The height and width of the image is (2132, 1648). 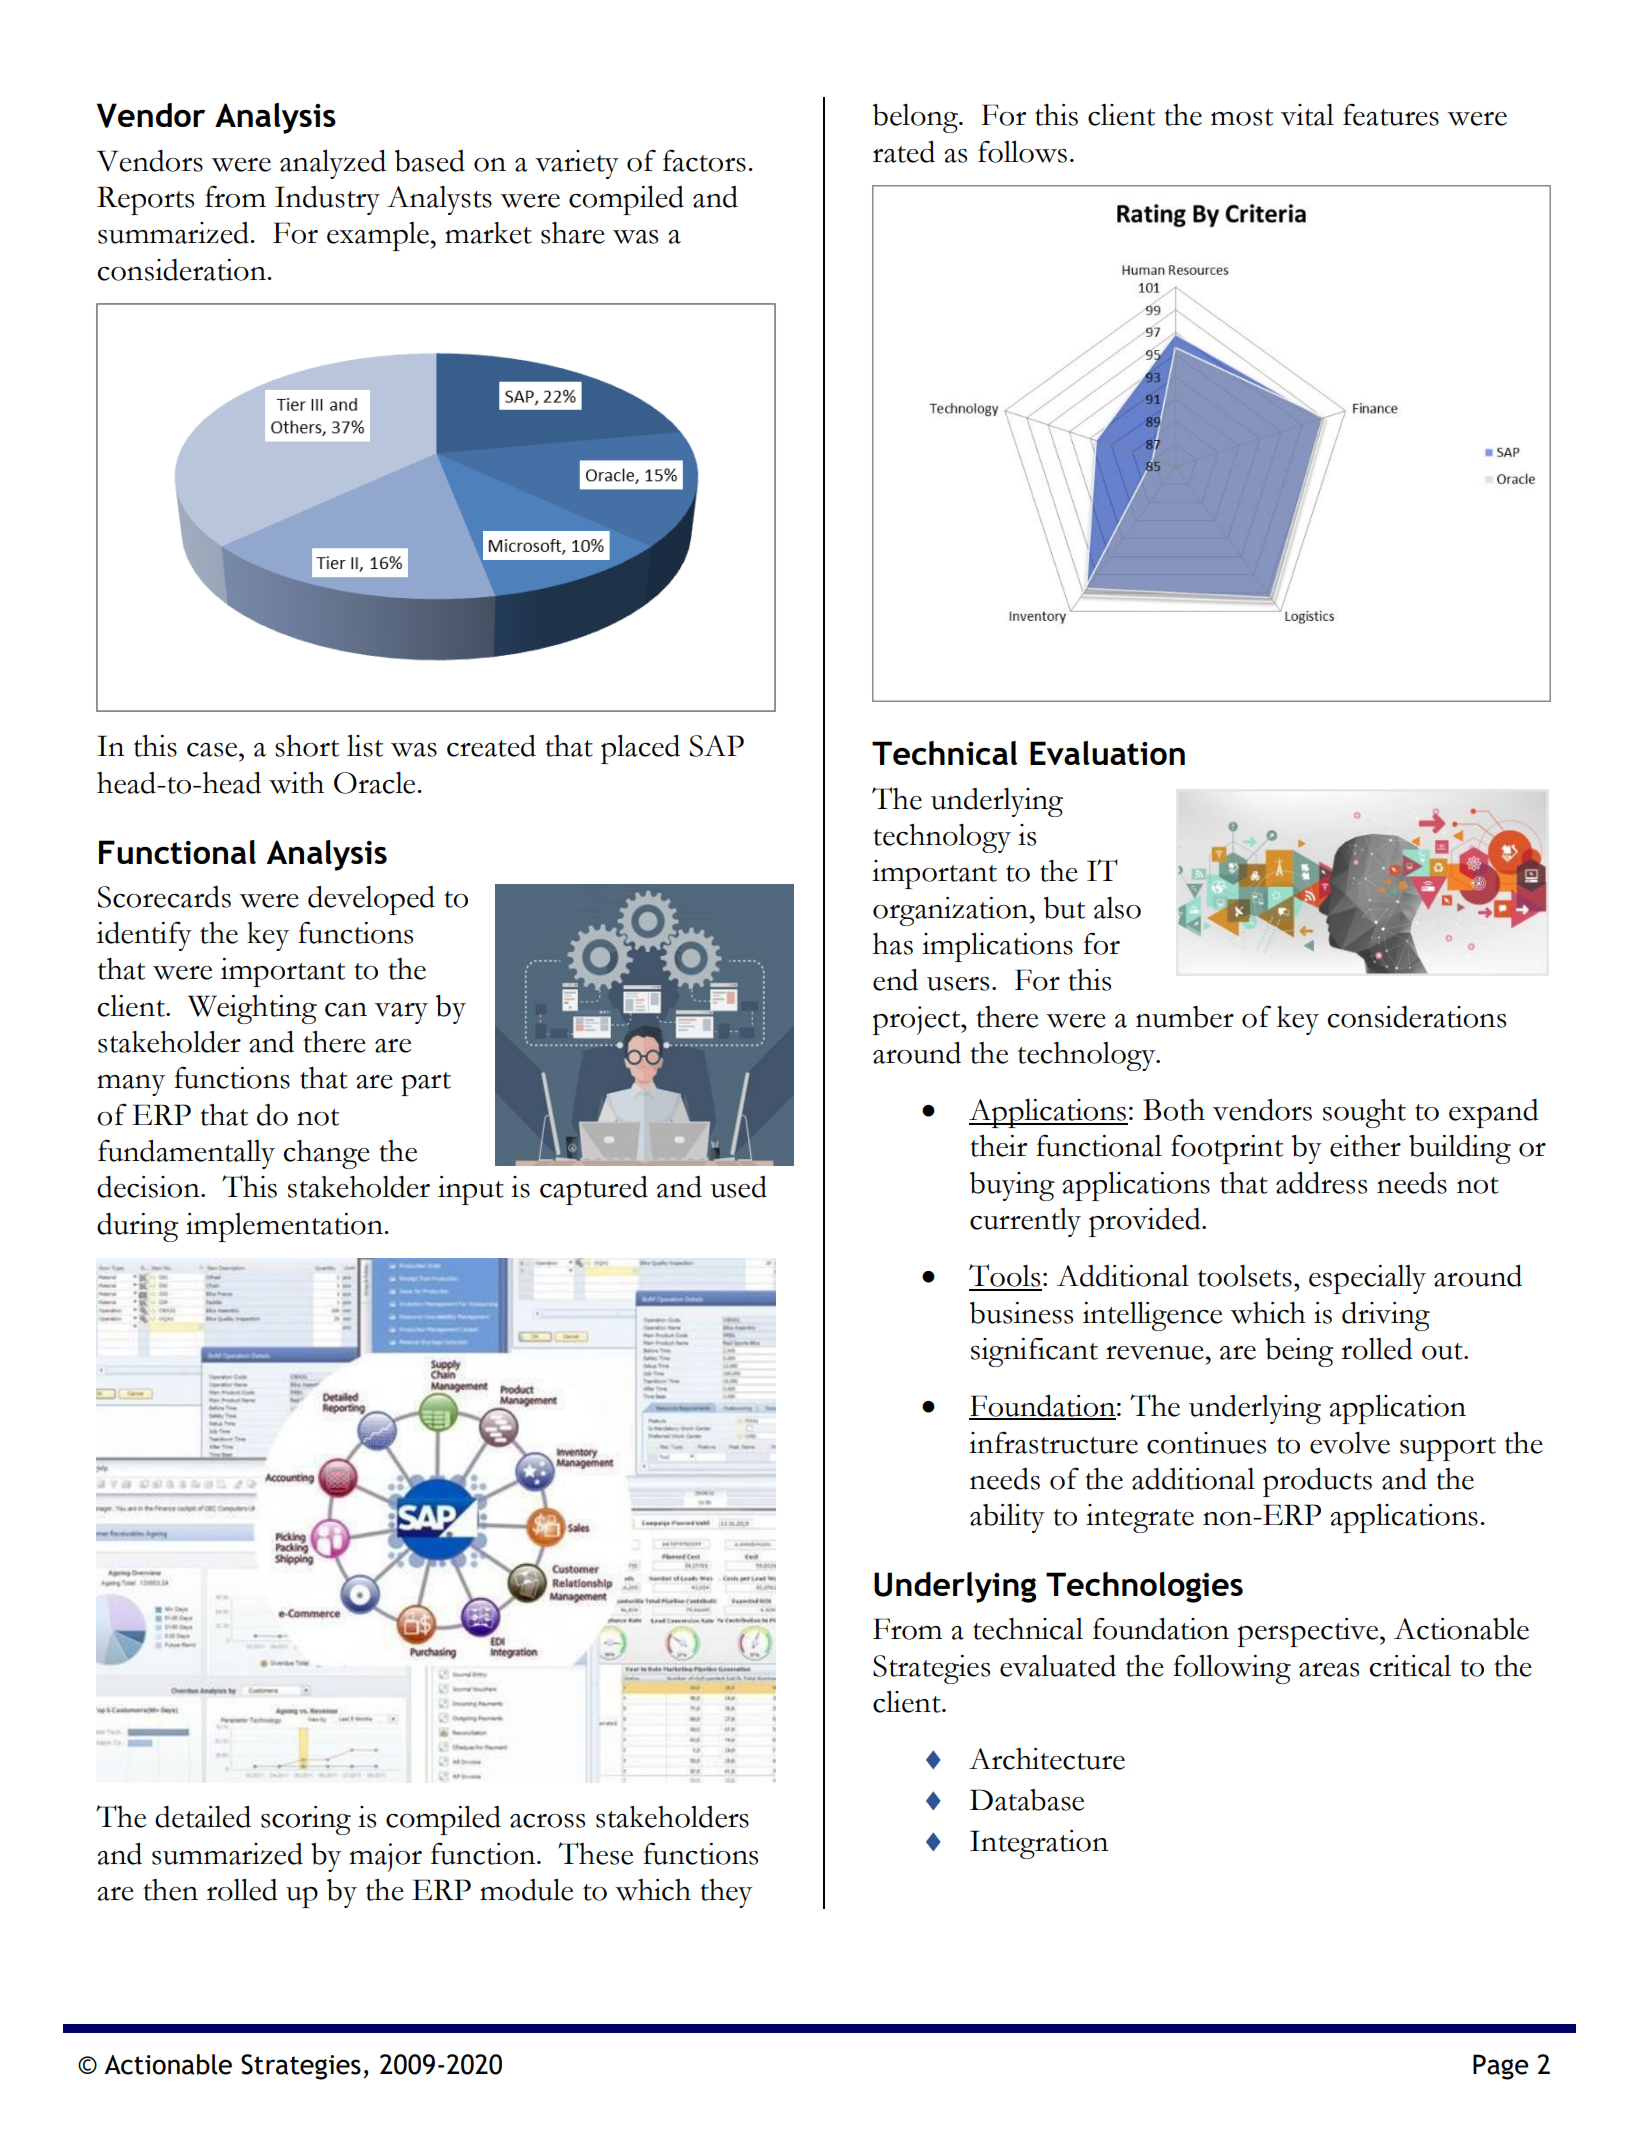 I want to click on rated, so click(x=904, y=152).
